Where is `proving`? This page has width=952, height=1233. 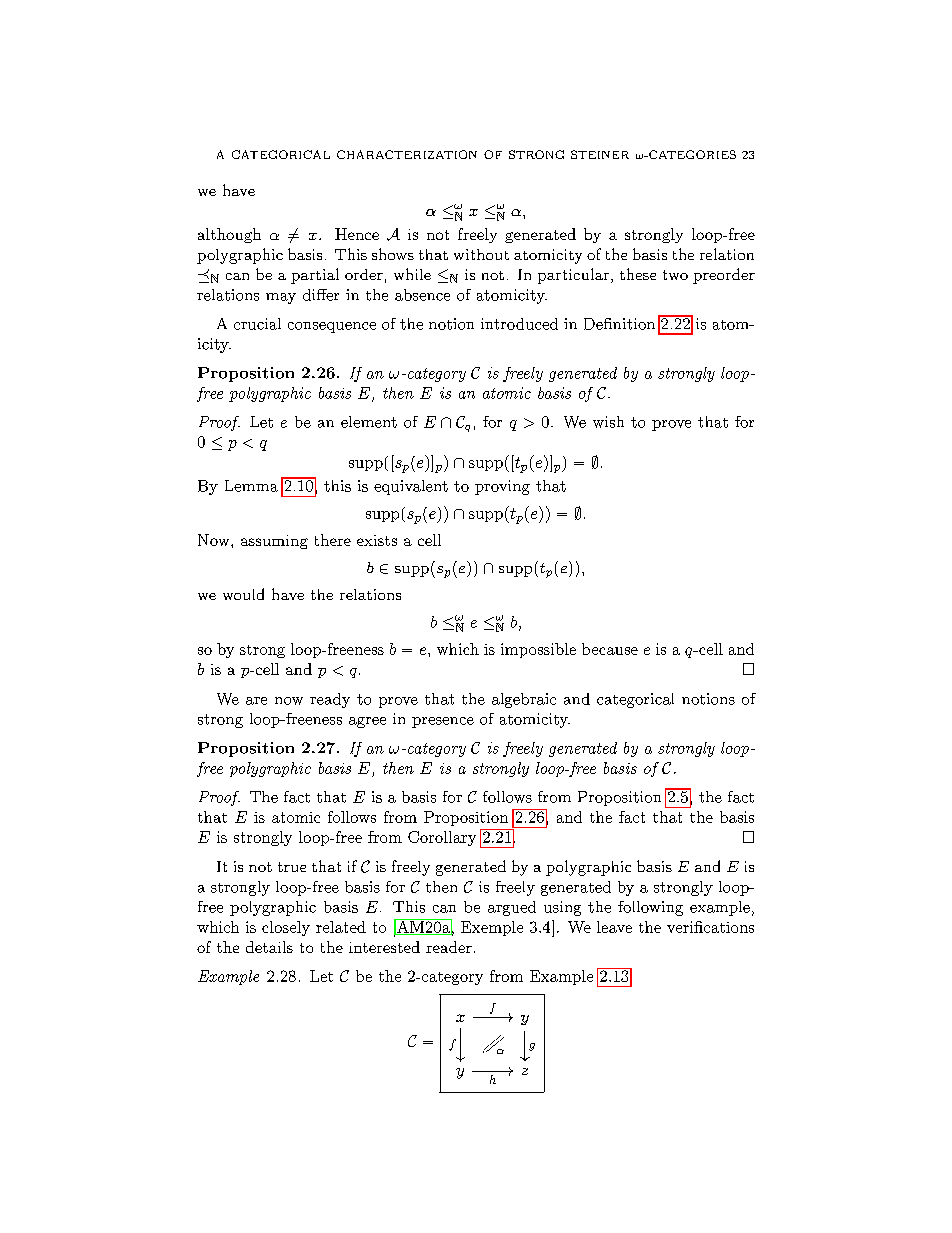
proving is located at coordinates (502, 487).
